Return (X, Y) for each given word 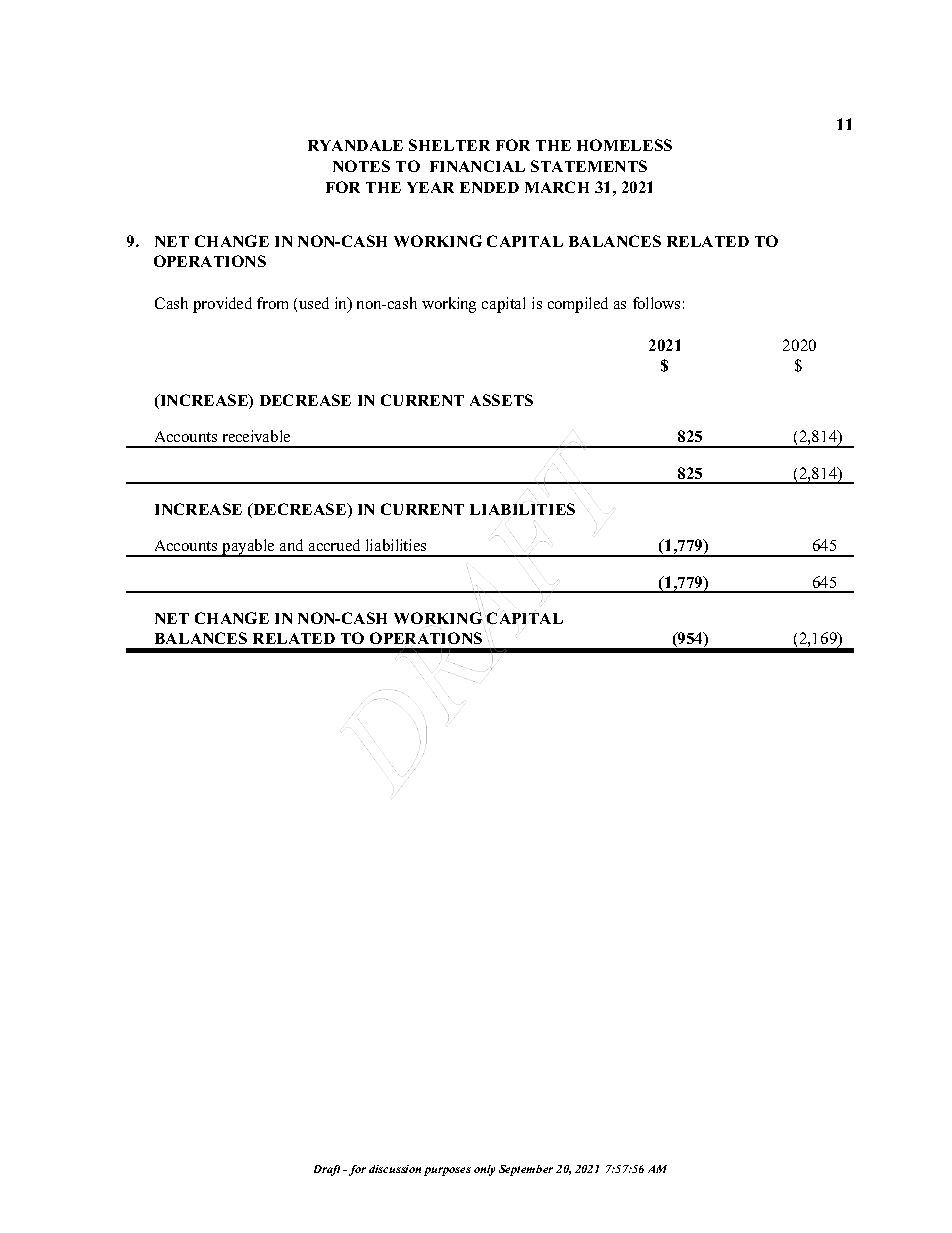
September (526, 1170)
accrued (334, 545)
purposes (447, 1171)
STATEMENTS (589, 166)
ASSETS (501, 400)
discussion (395, 1169)
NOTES (361, 166)
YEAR (430, 187)
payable (248, 548)
